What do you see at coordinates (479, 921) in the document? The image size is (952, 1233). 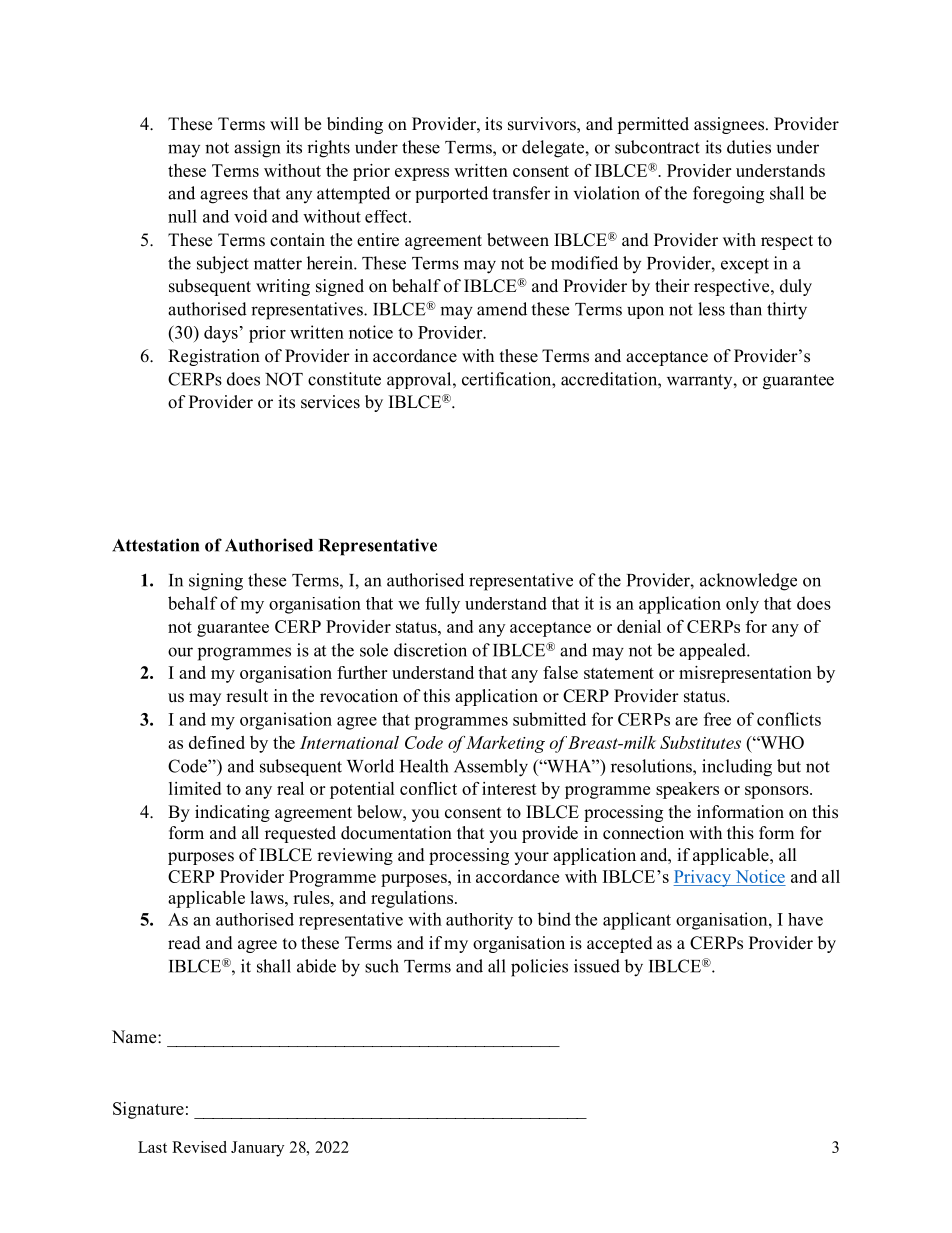 I see `authority` at bounding box center [479, 921].
